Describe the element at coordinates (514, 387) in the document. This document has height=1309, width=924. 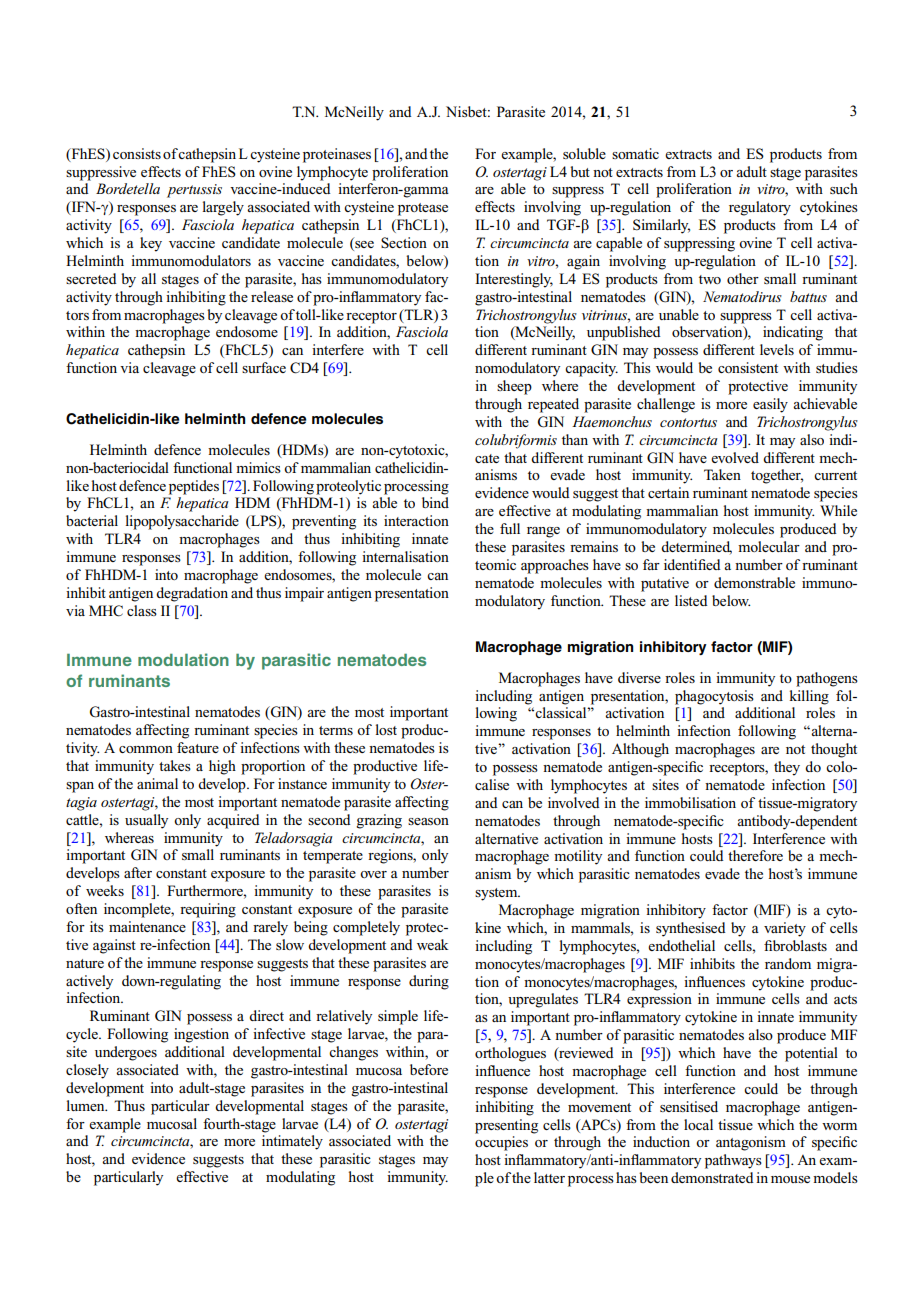
I see `sheep` at that location.
